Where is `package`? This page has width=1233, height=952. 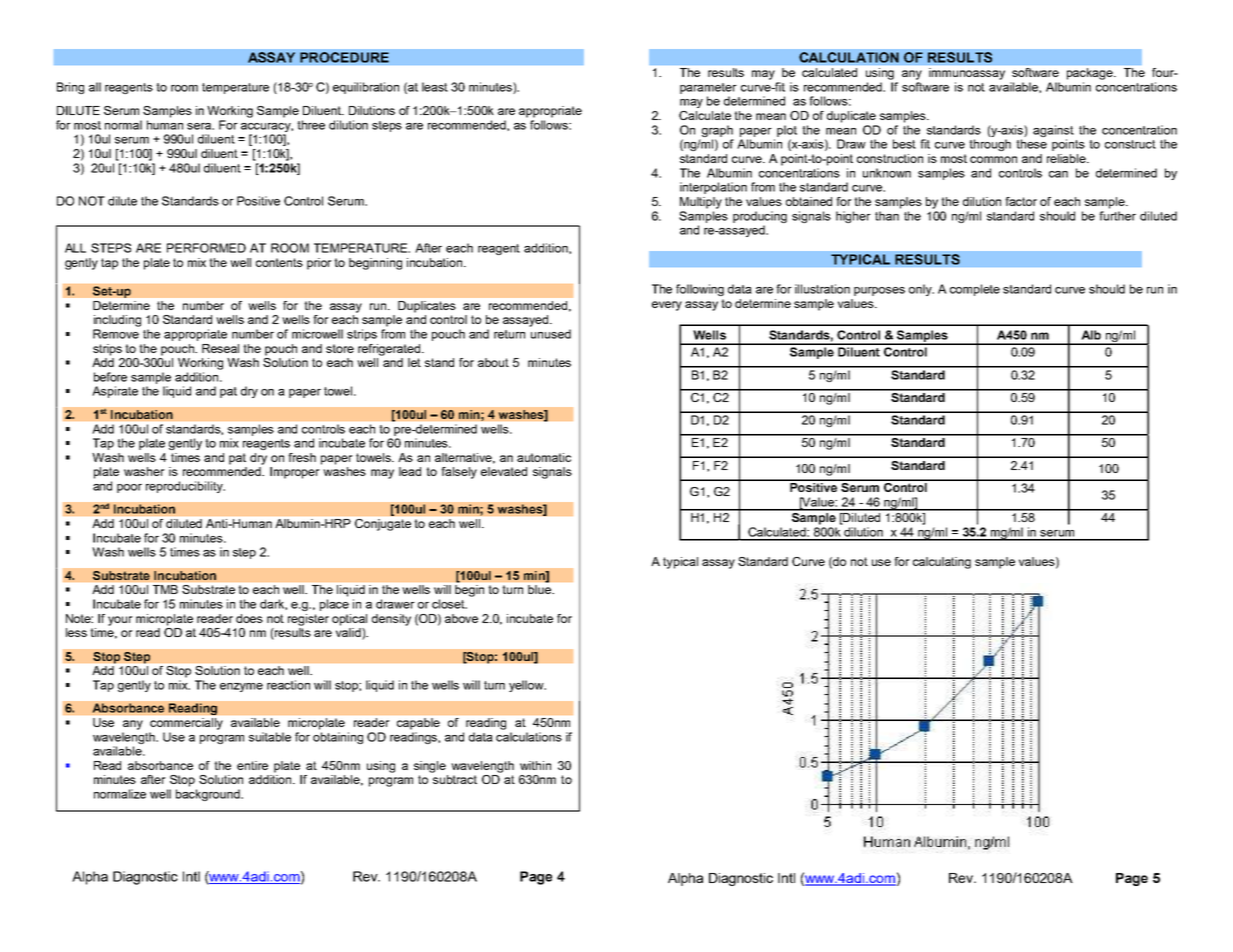
package is located at coordinates (1091, 74).
